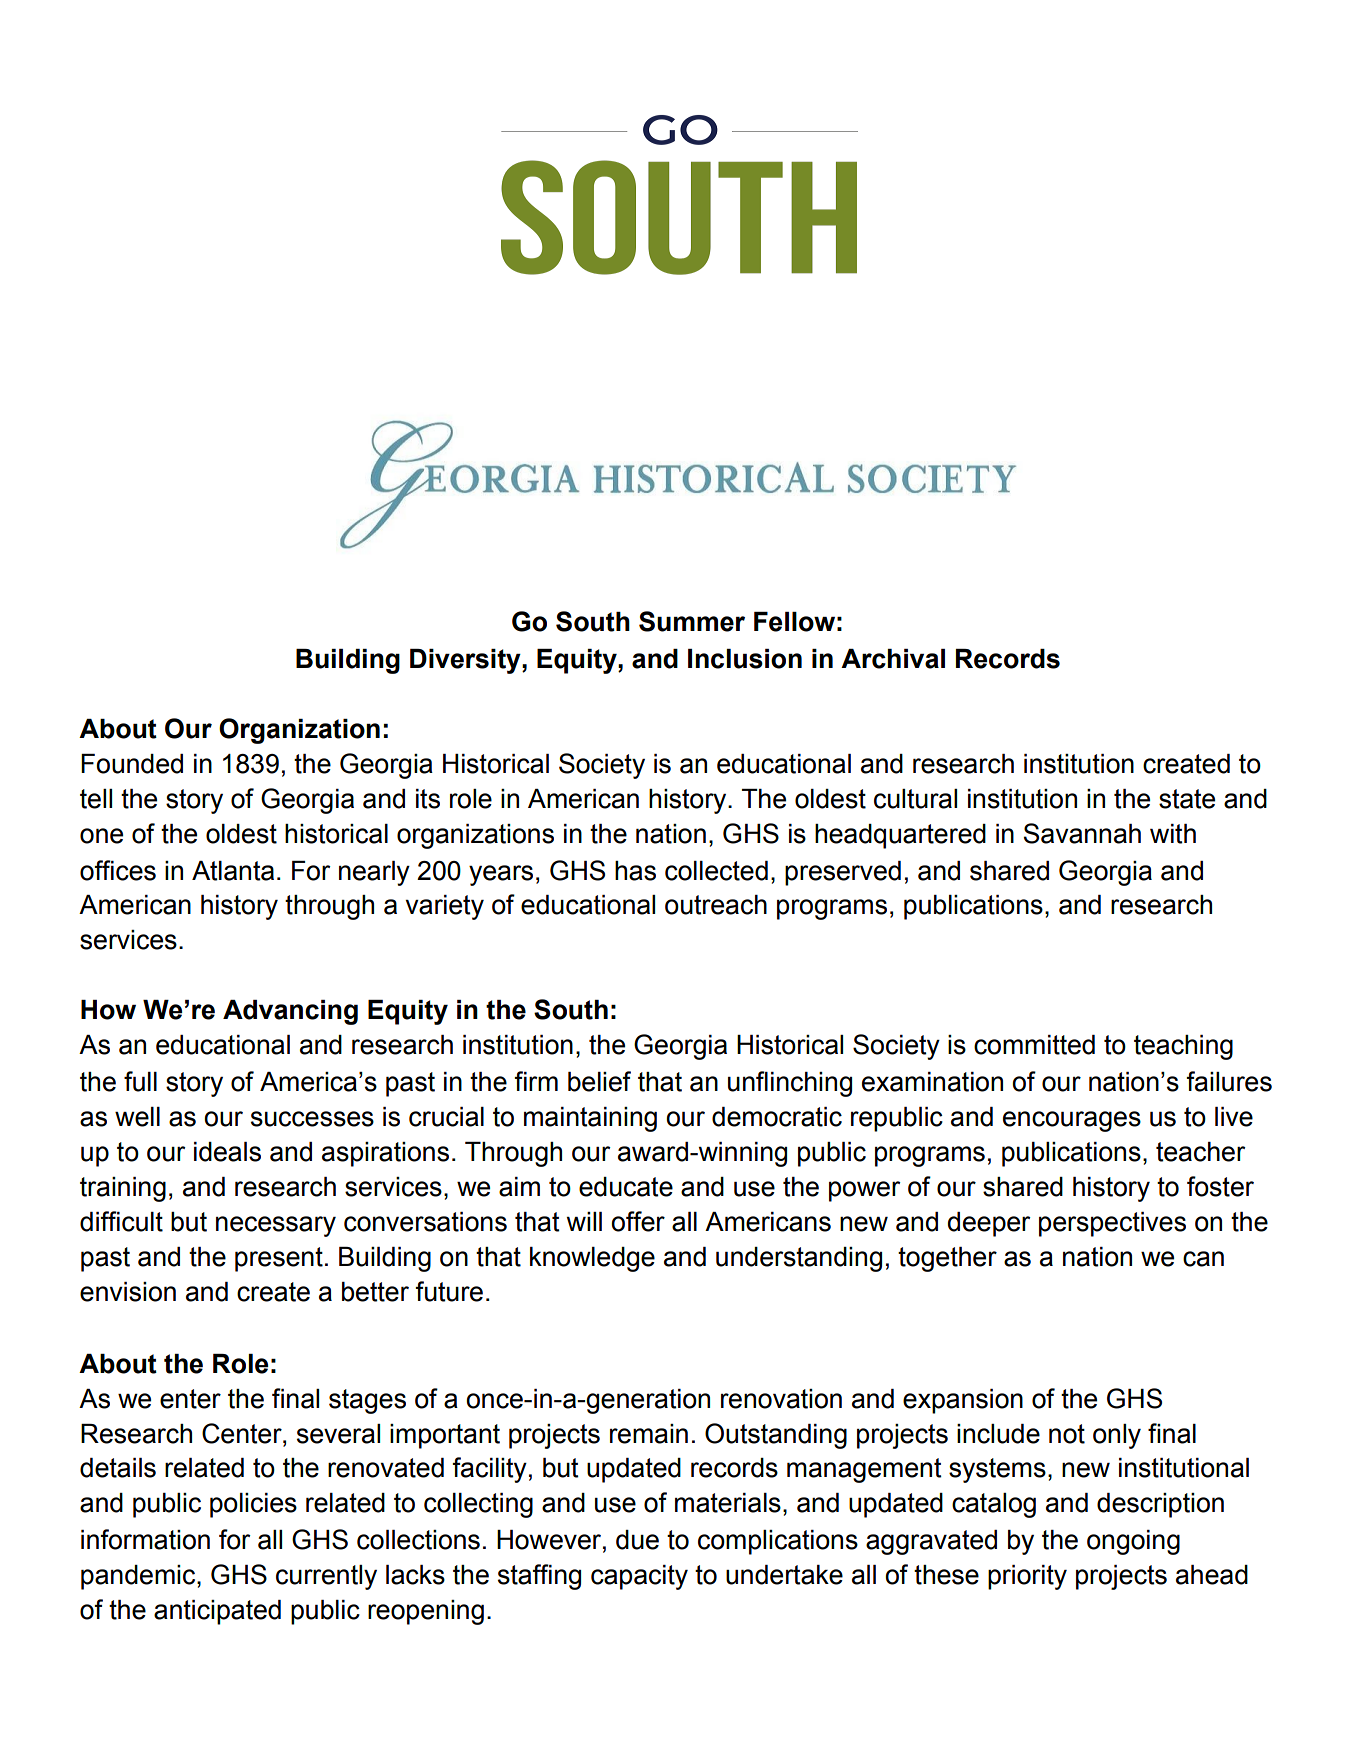 The width and height of the screenshot is (1359, 1759). I want to click on capacity, so click(639, 1577).
